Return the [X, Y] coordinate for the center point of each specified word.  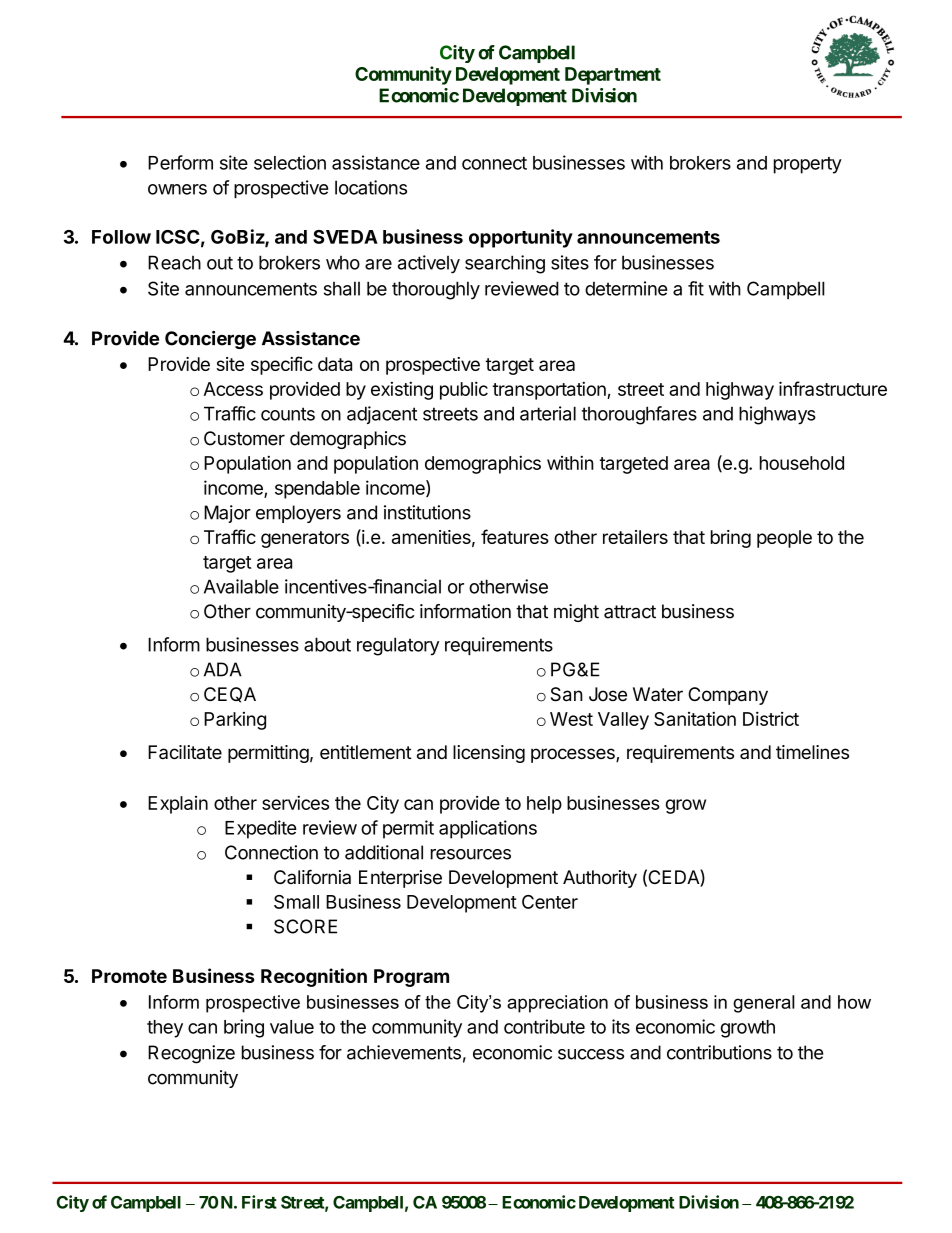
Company [728, 696]
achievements [404, 1052]
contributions [719, 1052]
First [259, 1202]
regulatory [398, 646]
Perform [180, 162]
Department [613, 76]
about [327, 644]
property [808, 165]
